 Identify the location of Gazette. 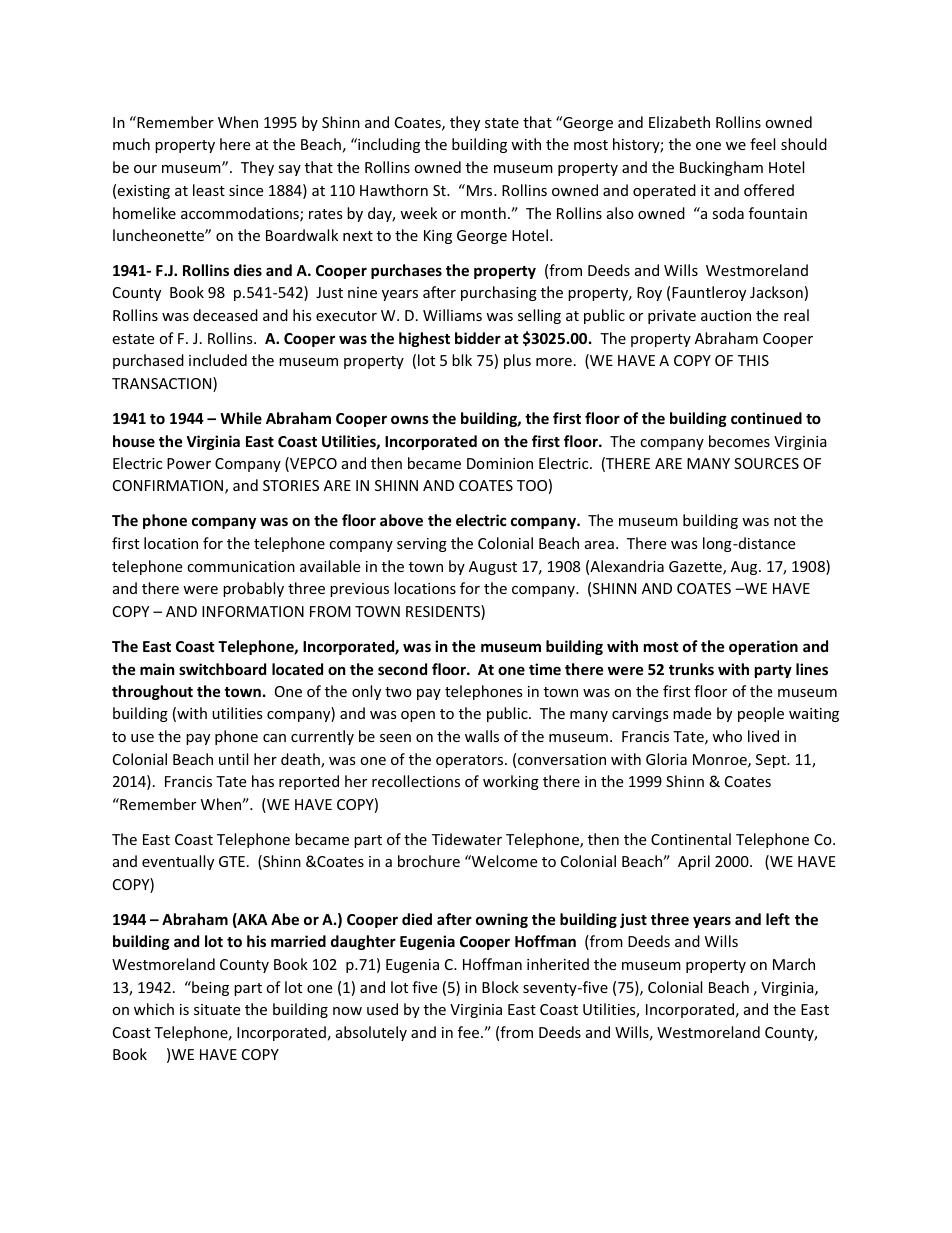
(696, 568).
